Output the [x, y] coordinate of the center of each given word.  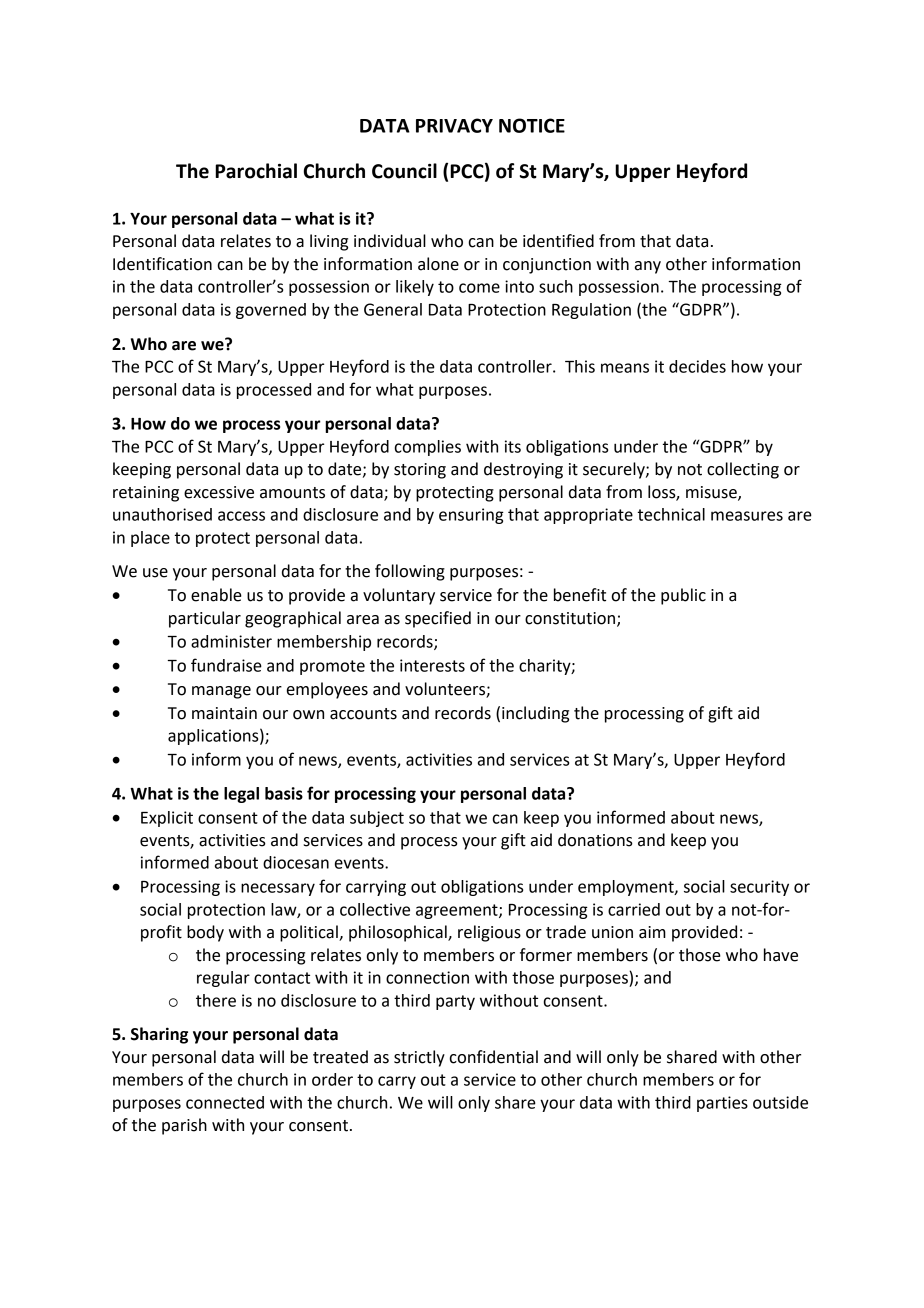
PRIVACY [454, 125]
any [648, 267]
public [683, 596]
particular [205, 619]
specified [438, 619]
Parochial [256, 171]
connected [225, 1102]
